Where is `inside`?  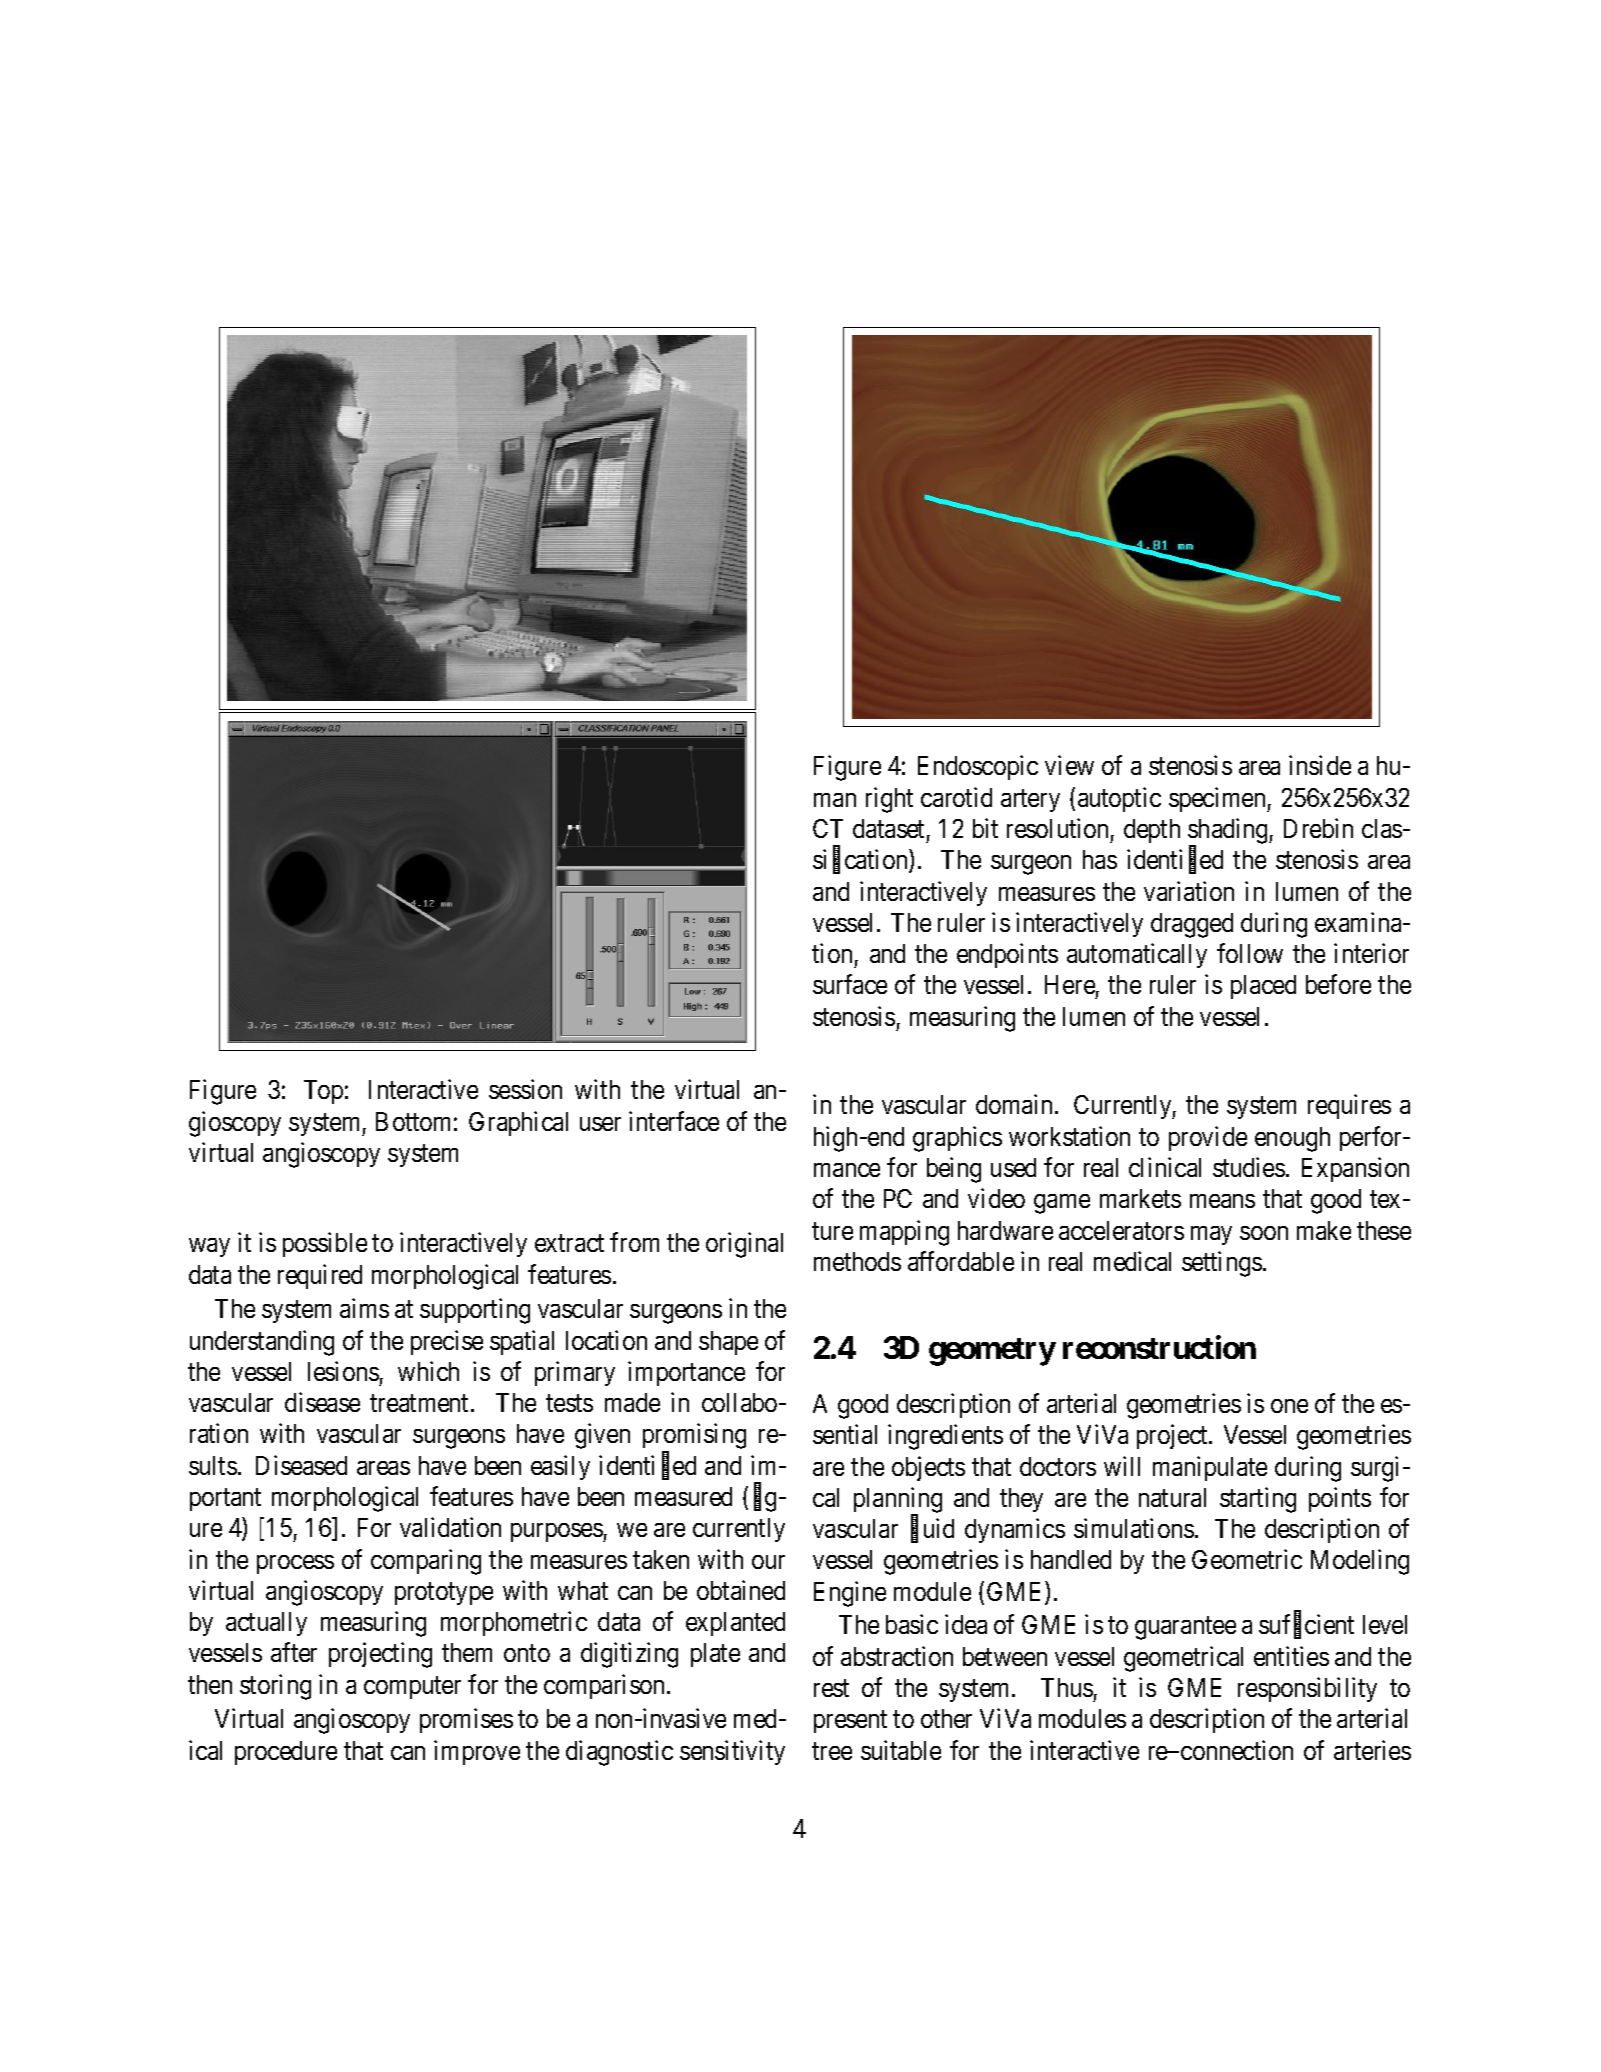 inside is located at coordinates (1320, 765).
